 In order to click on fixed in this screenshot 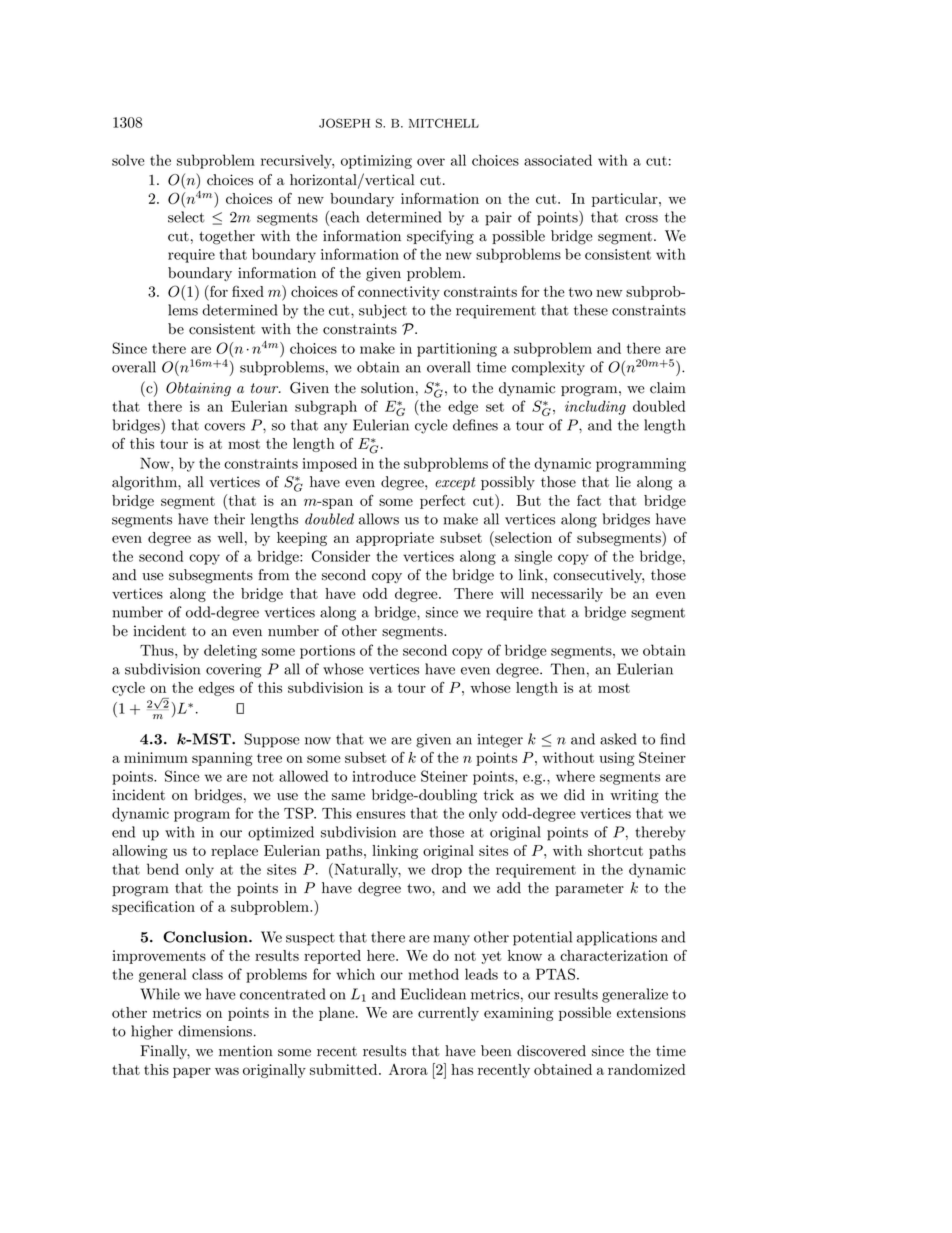, I will do `click(248, 291)`.
